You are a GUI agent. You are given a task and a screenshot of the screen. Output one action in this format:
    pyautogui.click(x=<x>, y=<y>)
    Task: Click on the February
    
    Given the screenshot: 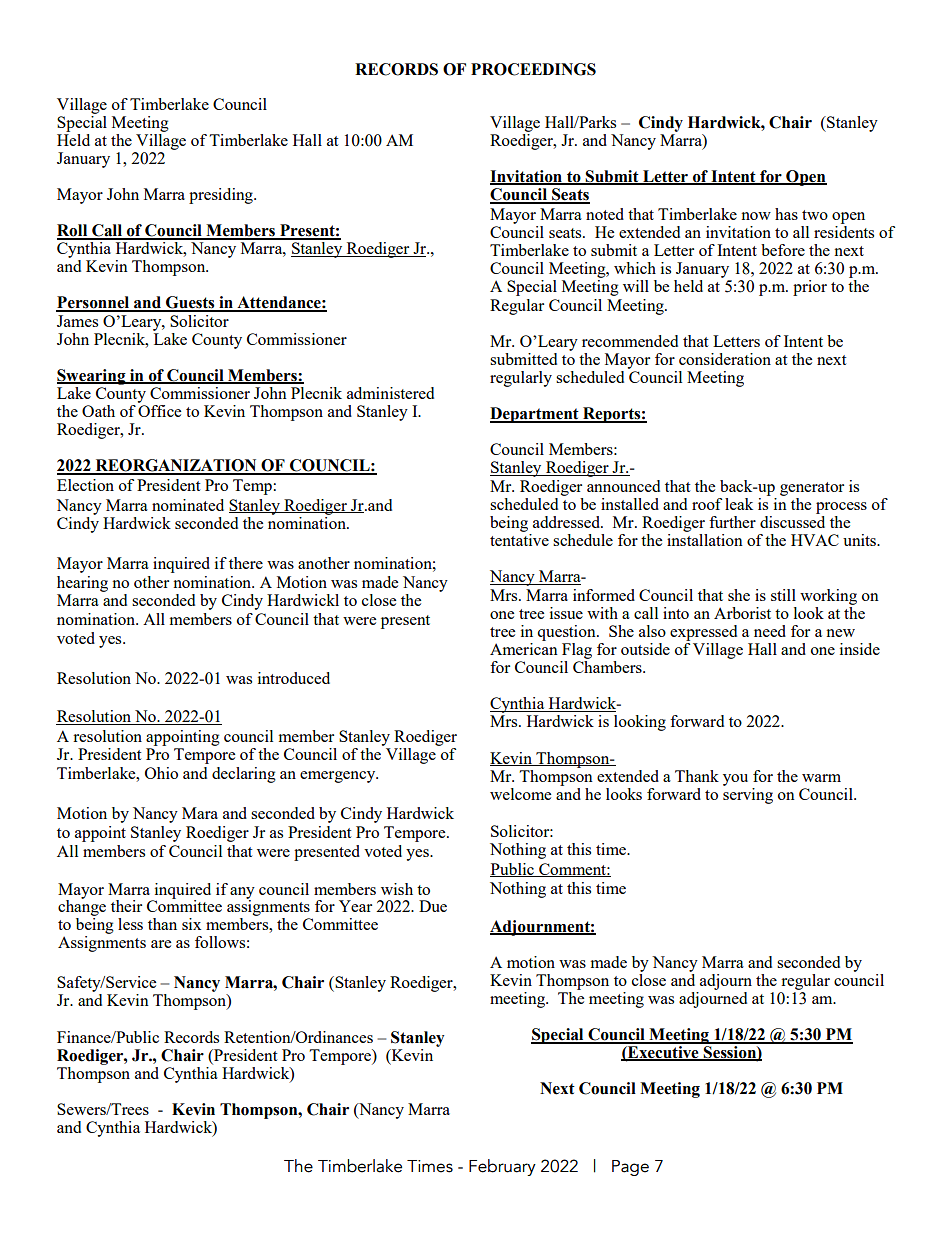 What is the action you would take?
    pyautogui.click(x=502, y=1167)
